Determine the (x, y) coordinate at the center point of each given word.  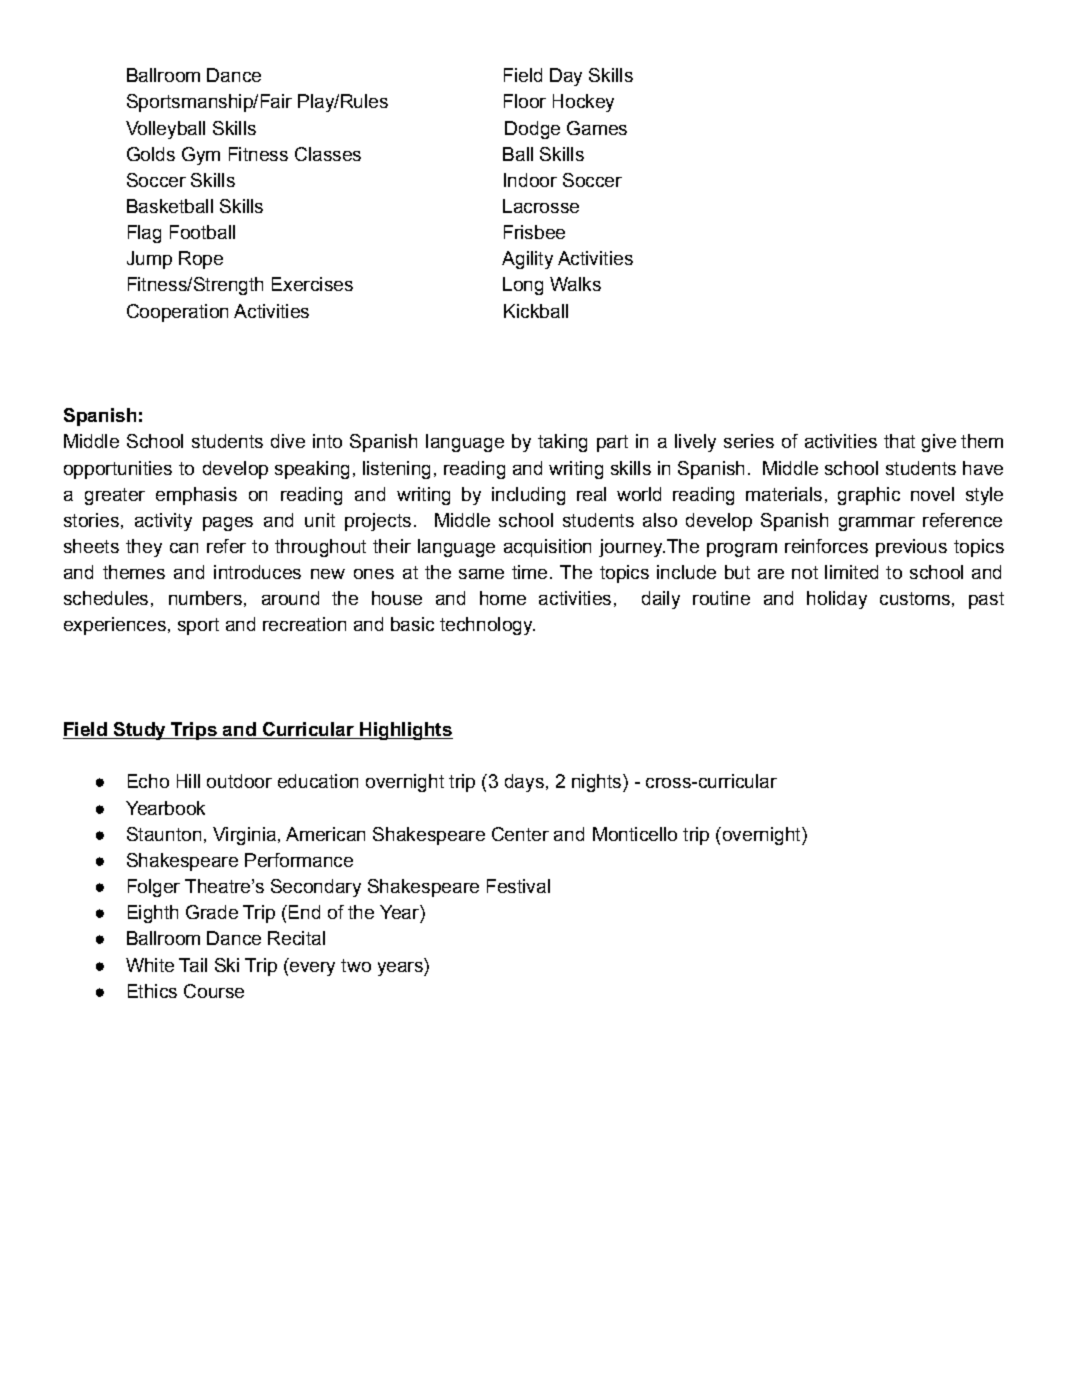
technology (487, 626)
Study (139, 731)
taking (562, 443)
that (899, 441)
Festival (518, 886)
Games (597, 128)
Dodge (532, 130)
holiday (837, 600)
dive (288, 441)
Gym (201, 156)
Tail (193, 965)
